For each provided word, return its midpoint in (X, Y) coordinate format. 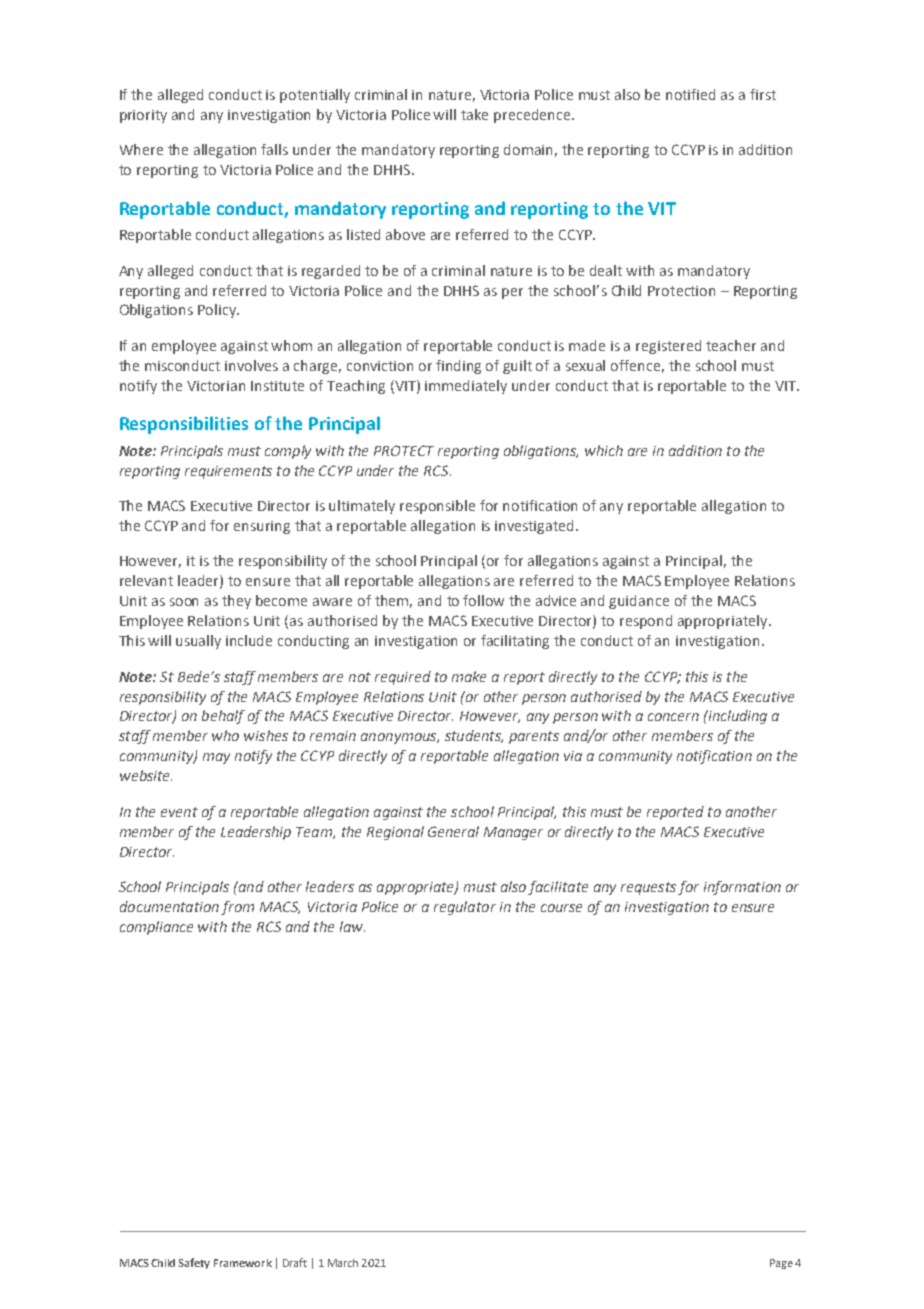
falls (274, 149)
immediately (466, 387)
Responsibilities (184, 425)
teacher (731, 345)
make (469, 676)
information (742, 888)
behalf (223, 717)
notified (690, 94)
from (237, 908)
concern (673, 717)
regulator (465, 908)
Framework (243, 1263)
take (474, 114)
